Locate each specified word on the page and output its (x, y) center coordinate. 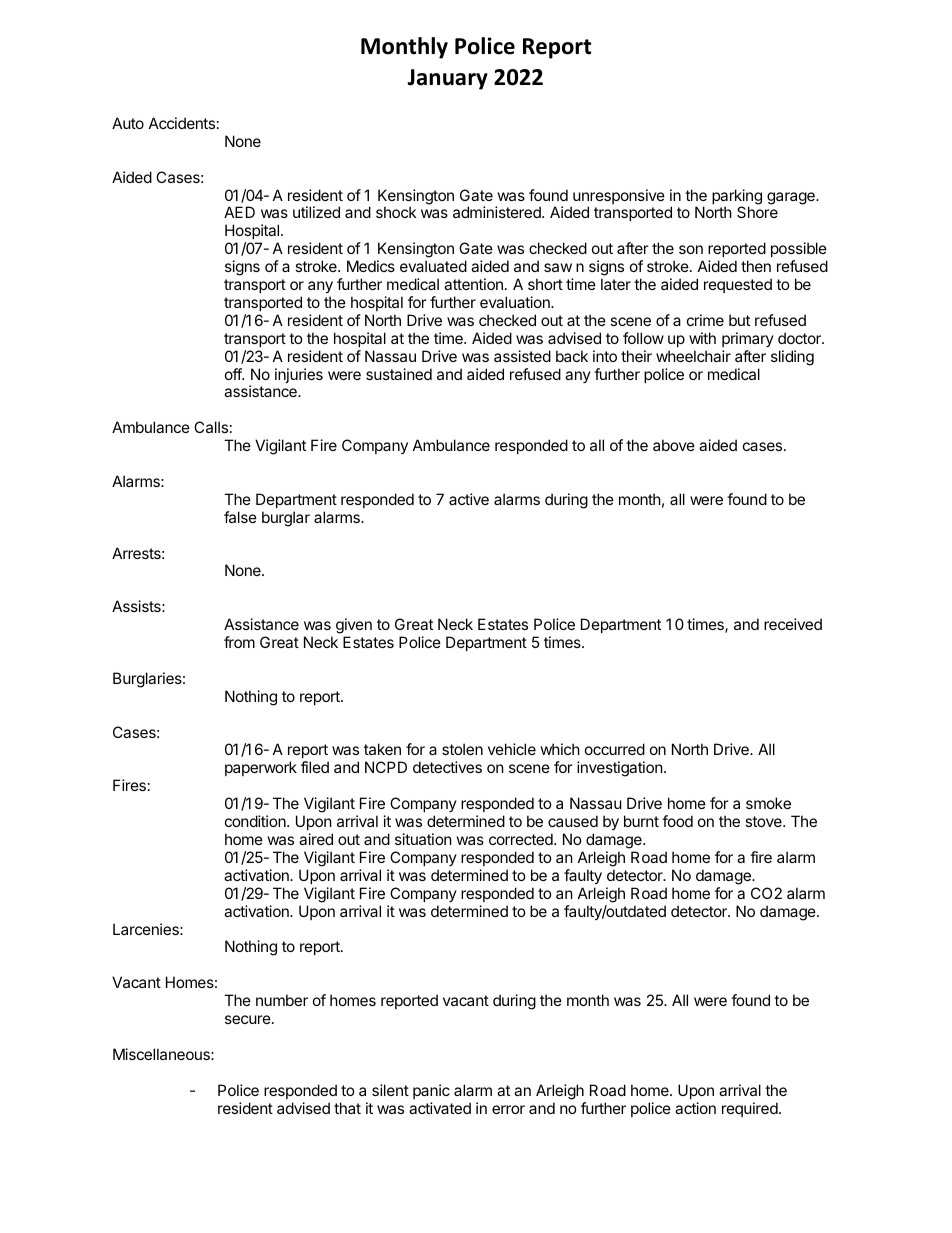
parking (737, 198)
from (239, 642)
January (447, 79)
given (354, 627)
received (793, 624)
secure (248, 1019)
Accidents (182, 123)
